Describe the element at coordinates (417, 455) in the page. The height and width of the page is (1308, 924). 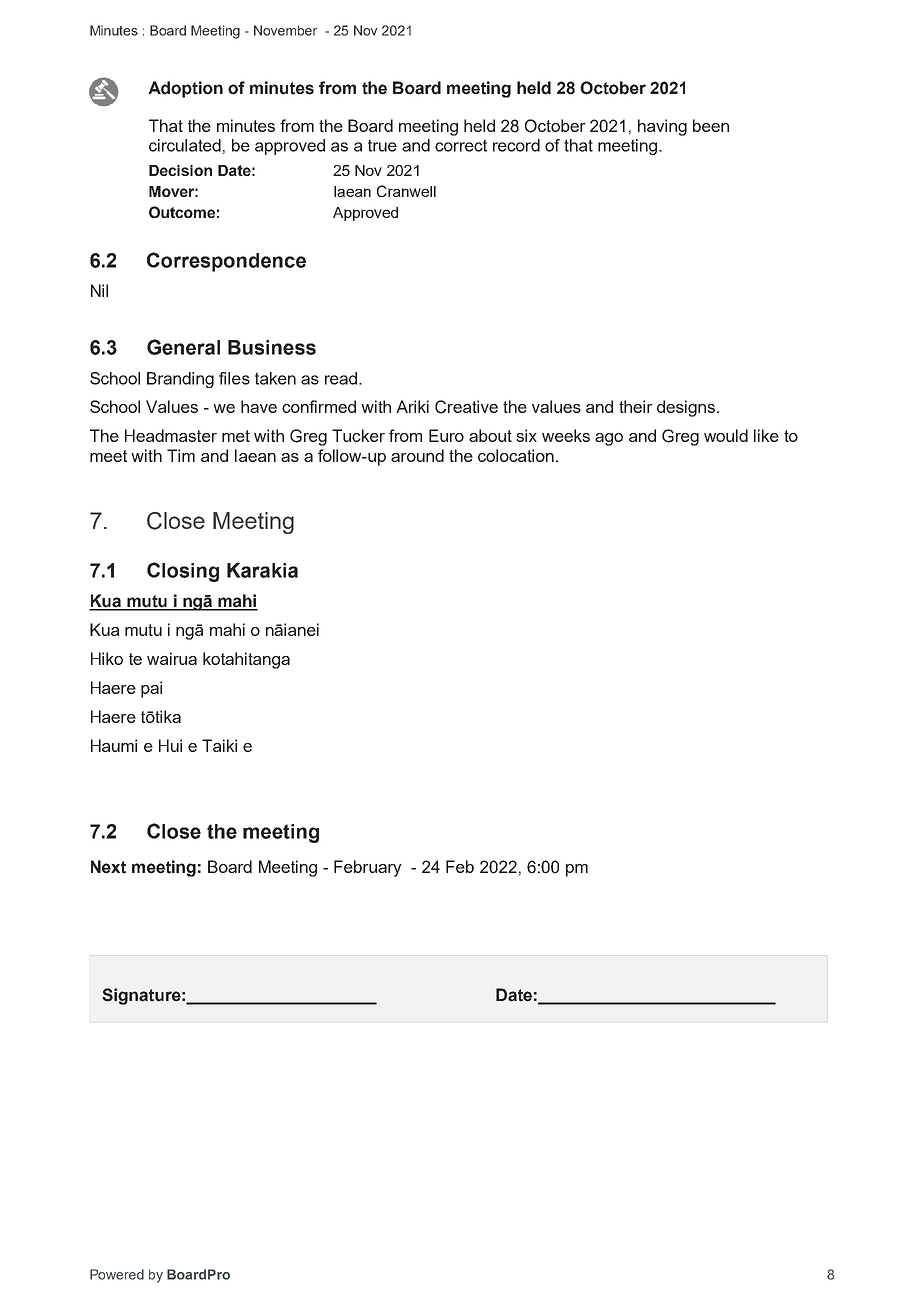
I see `around` at that location.
